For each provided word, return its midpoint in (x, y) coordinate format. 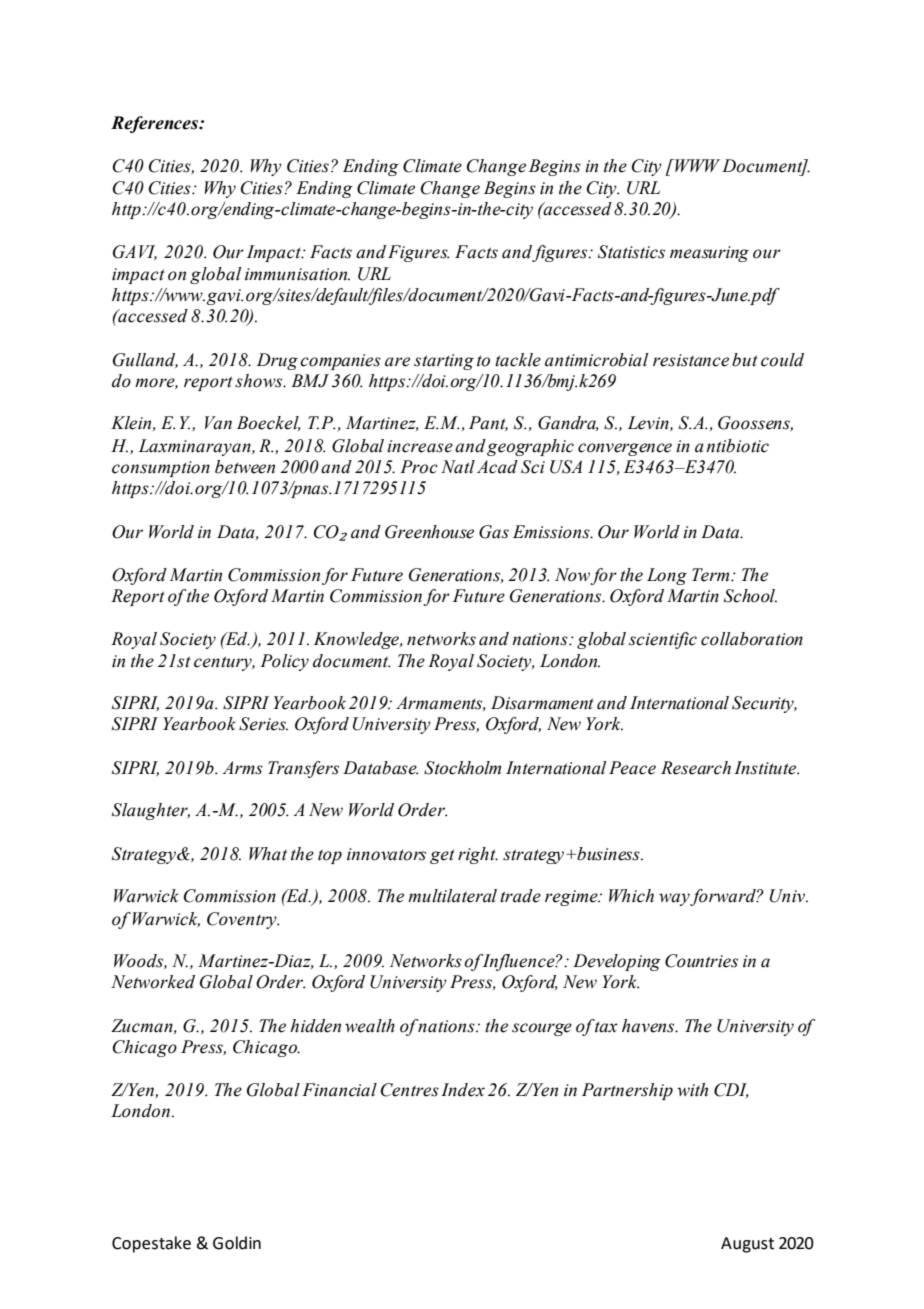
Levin (649, 423)
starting (444, 362)
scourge (542, 1029)
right (478, 855)
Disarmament (542, 703)
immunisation (297, 274)
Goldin (237, 1243)
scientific (663, 640)
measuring (709, 254)
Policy (284, 662)
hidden (315, 1026)
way (675, 899)
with (692, 1090)
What (268, 854)
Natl (458, 467)
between (245, 467)
